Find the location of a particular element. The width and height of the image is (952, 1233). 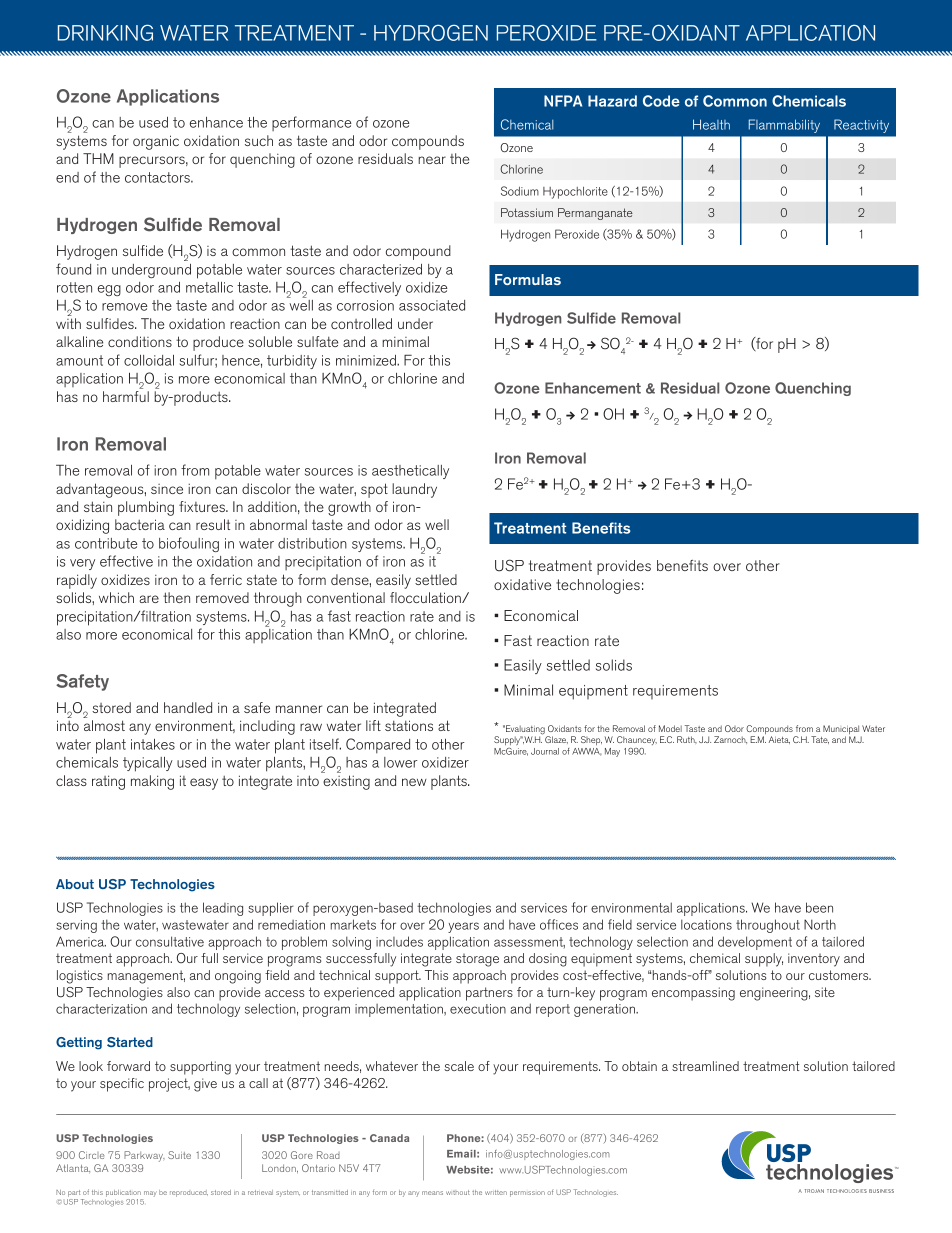

NFPA is located at coordinates (563, 101).
